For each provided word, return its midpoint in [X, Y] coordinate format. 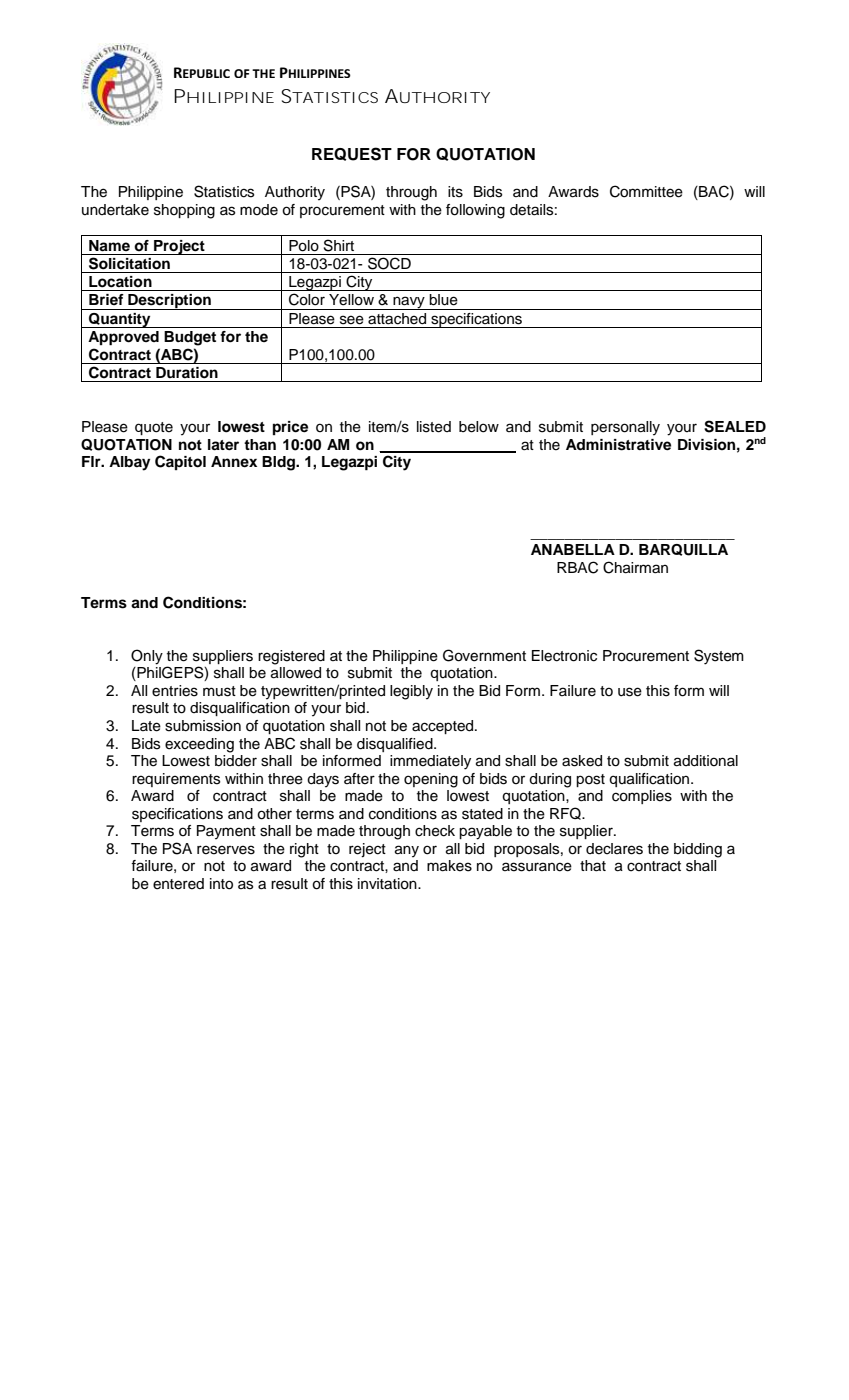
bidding [698, 850]
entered [178, 884]
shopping [184, 211]
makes [449, 866]
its [455, 192]
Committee [646, 191]
